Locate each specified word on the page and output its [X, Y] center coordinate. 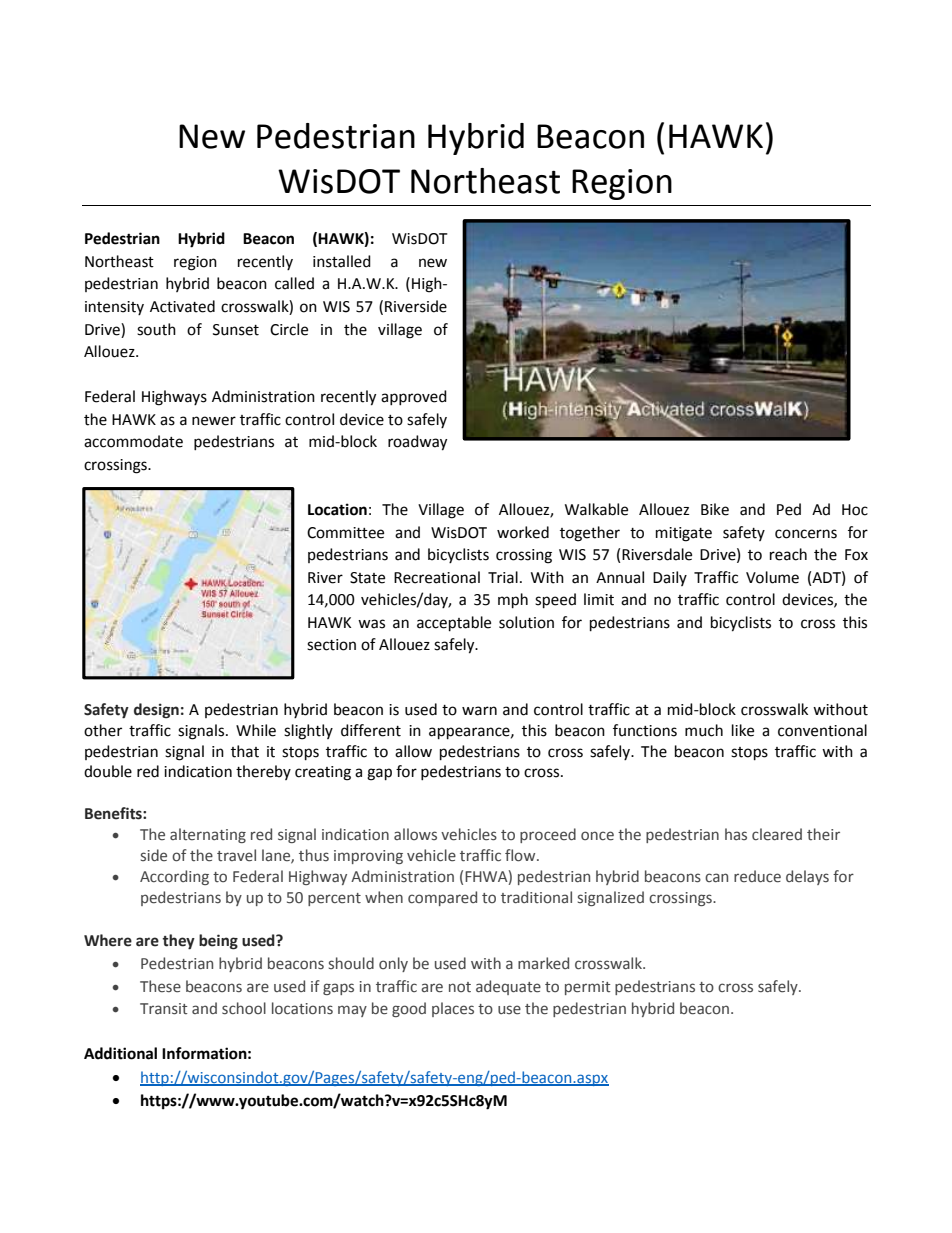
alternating [208, 835]
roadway [417, 443]
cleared [777, 834]
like [743, 730]
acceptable [454, 624]
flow [521, 855]
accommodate [133, 441]
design [156, 710]
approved [414, 397]
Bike [715, 509]
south [156, 329]
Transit [164, 1009]
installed [342, 261]
